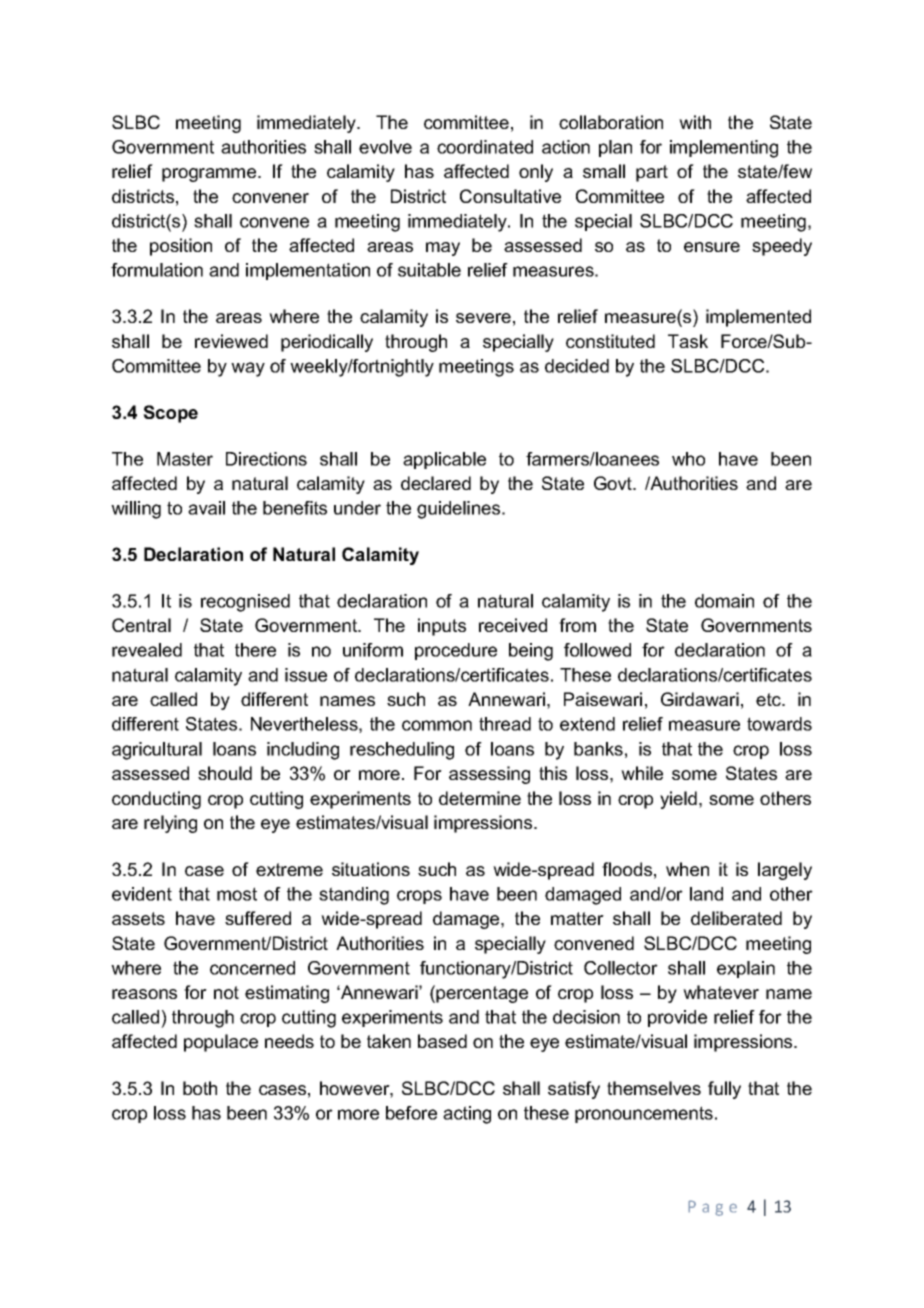  Describe the element at coordinates (724, 601) in the document. I see `domain` at that location.
